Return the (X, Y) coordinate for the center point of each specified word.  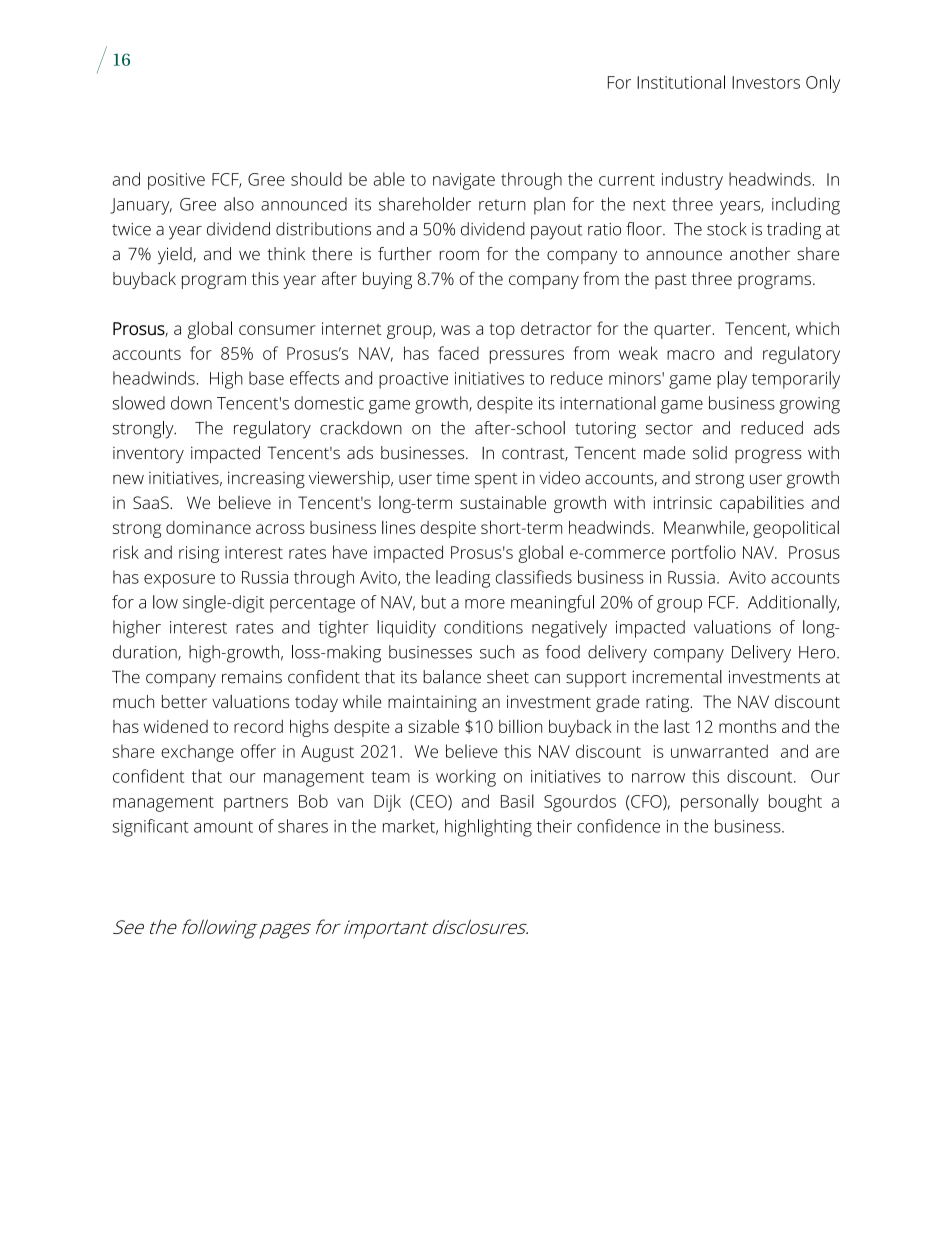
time (453, 478)
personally (720, 803)
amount (223, 827)
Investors (766, 82)
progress (768, 456)
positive (176, 181)
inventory (148, 455)
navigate (464, 181)
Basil (517, 801)
